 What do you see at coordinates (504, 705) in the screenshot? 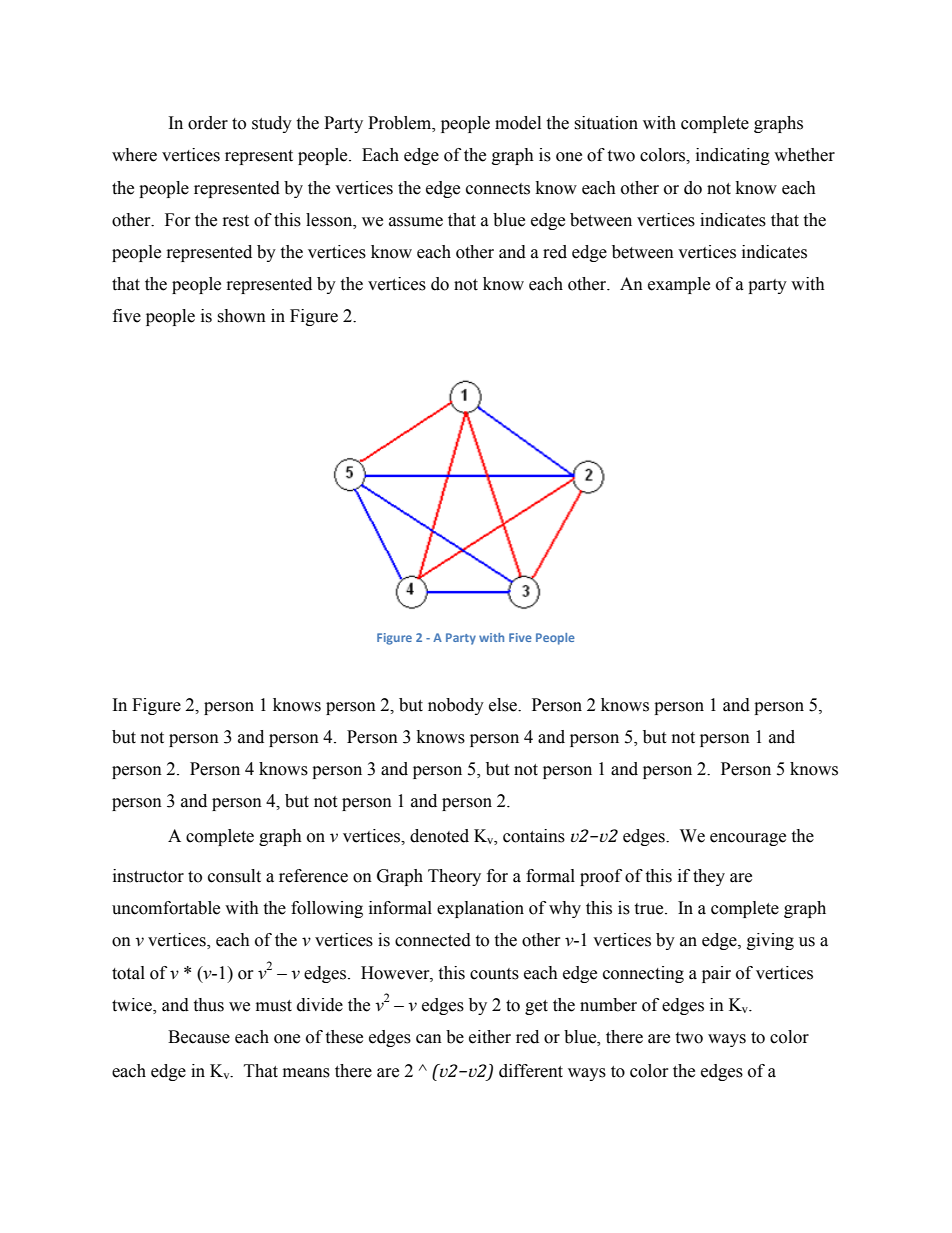
I see `else` at bounding box center [504, 705].
